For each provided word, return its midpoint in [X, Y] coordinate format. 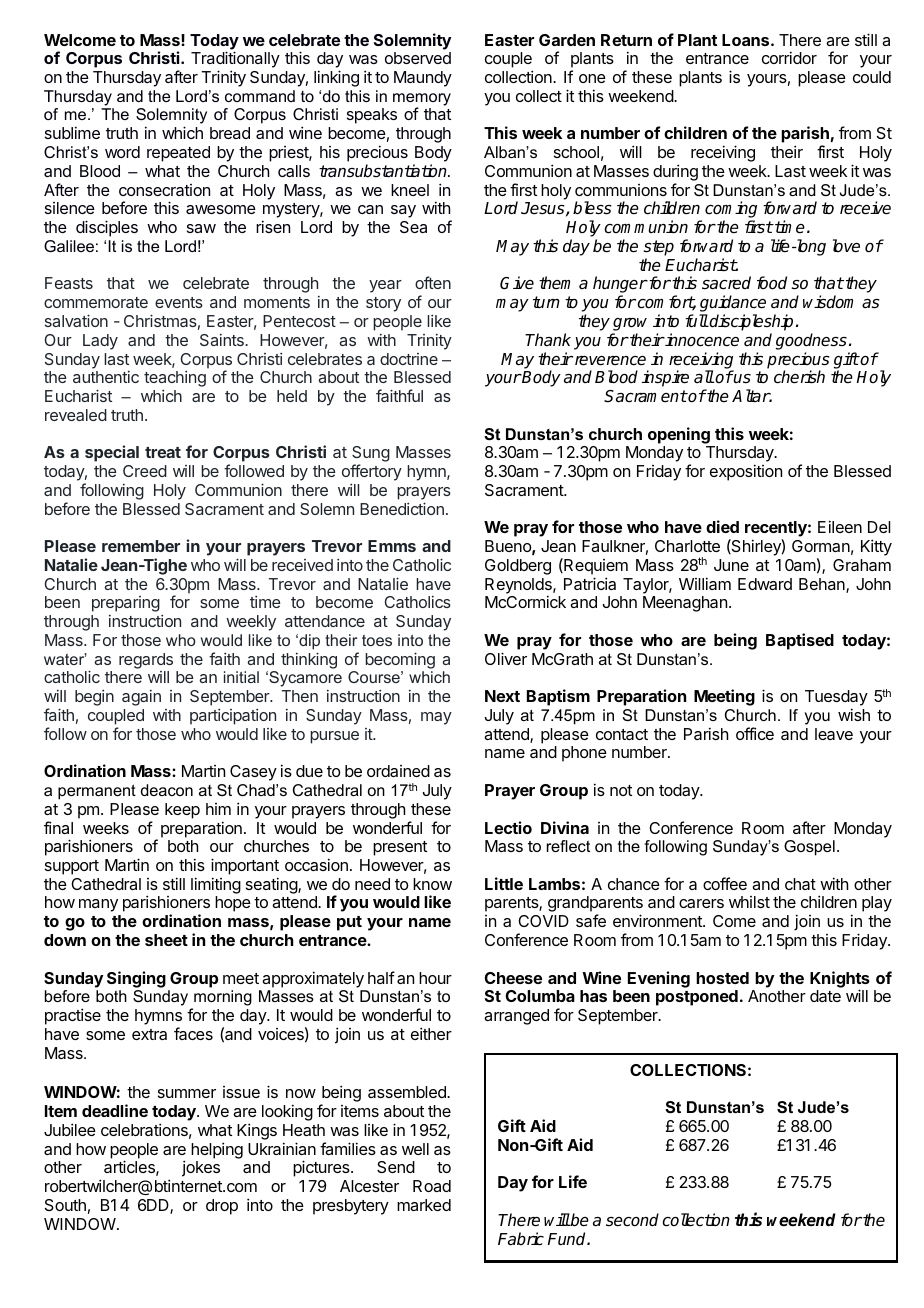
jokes [201, 1168]
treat [163, 452]
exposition [746, 472]
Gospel [809, 848]
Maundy [423, 79]
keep [182, 811]
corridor [789, 57]
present [400, 848]
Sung [371, 455]
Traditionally [235, 61]
